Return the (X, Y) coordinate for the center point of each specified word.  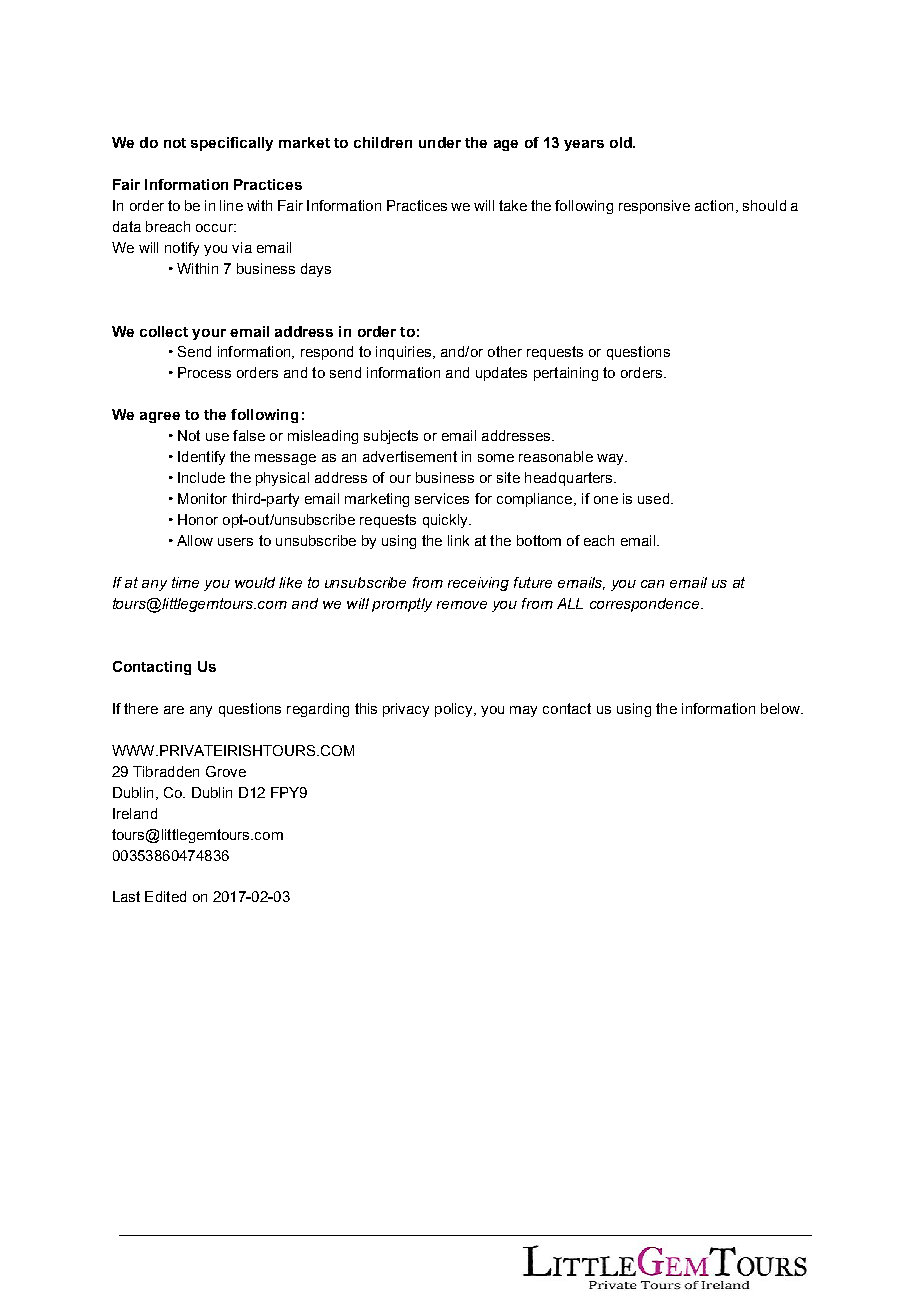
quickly (446, 521)
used (655, 498)
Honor (198, 519)
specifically (232, 144)
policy (455, 710)
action (714, 205)
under (440, 142)
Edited (165, 896)
